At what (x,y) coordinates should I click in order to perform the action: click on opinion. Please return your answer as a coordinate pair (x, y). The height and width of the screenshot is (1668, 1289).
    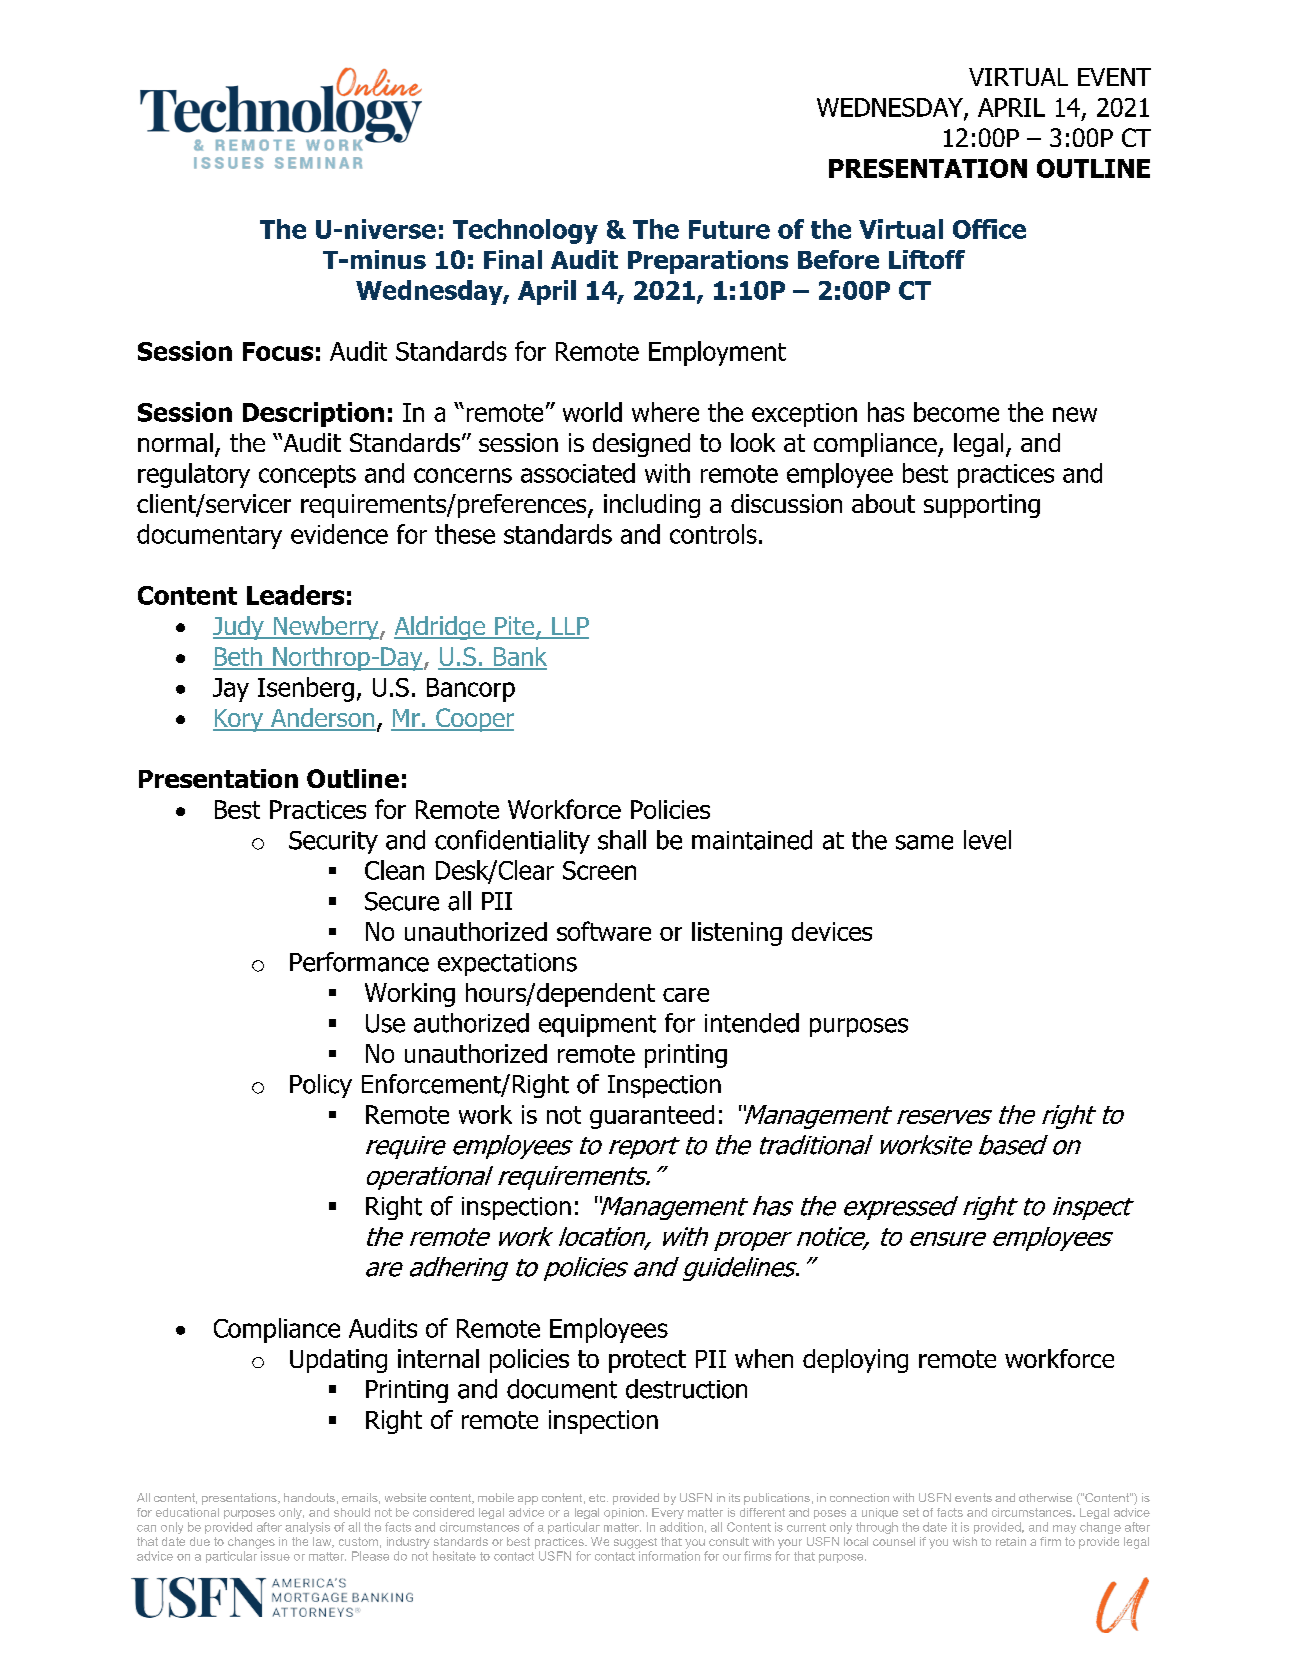
    Looking at the image, I should click on (624, 1513).
